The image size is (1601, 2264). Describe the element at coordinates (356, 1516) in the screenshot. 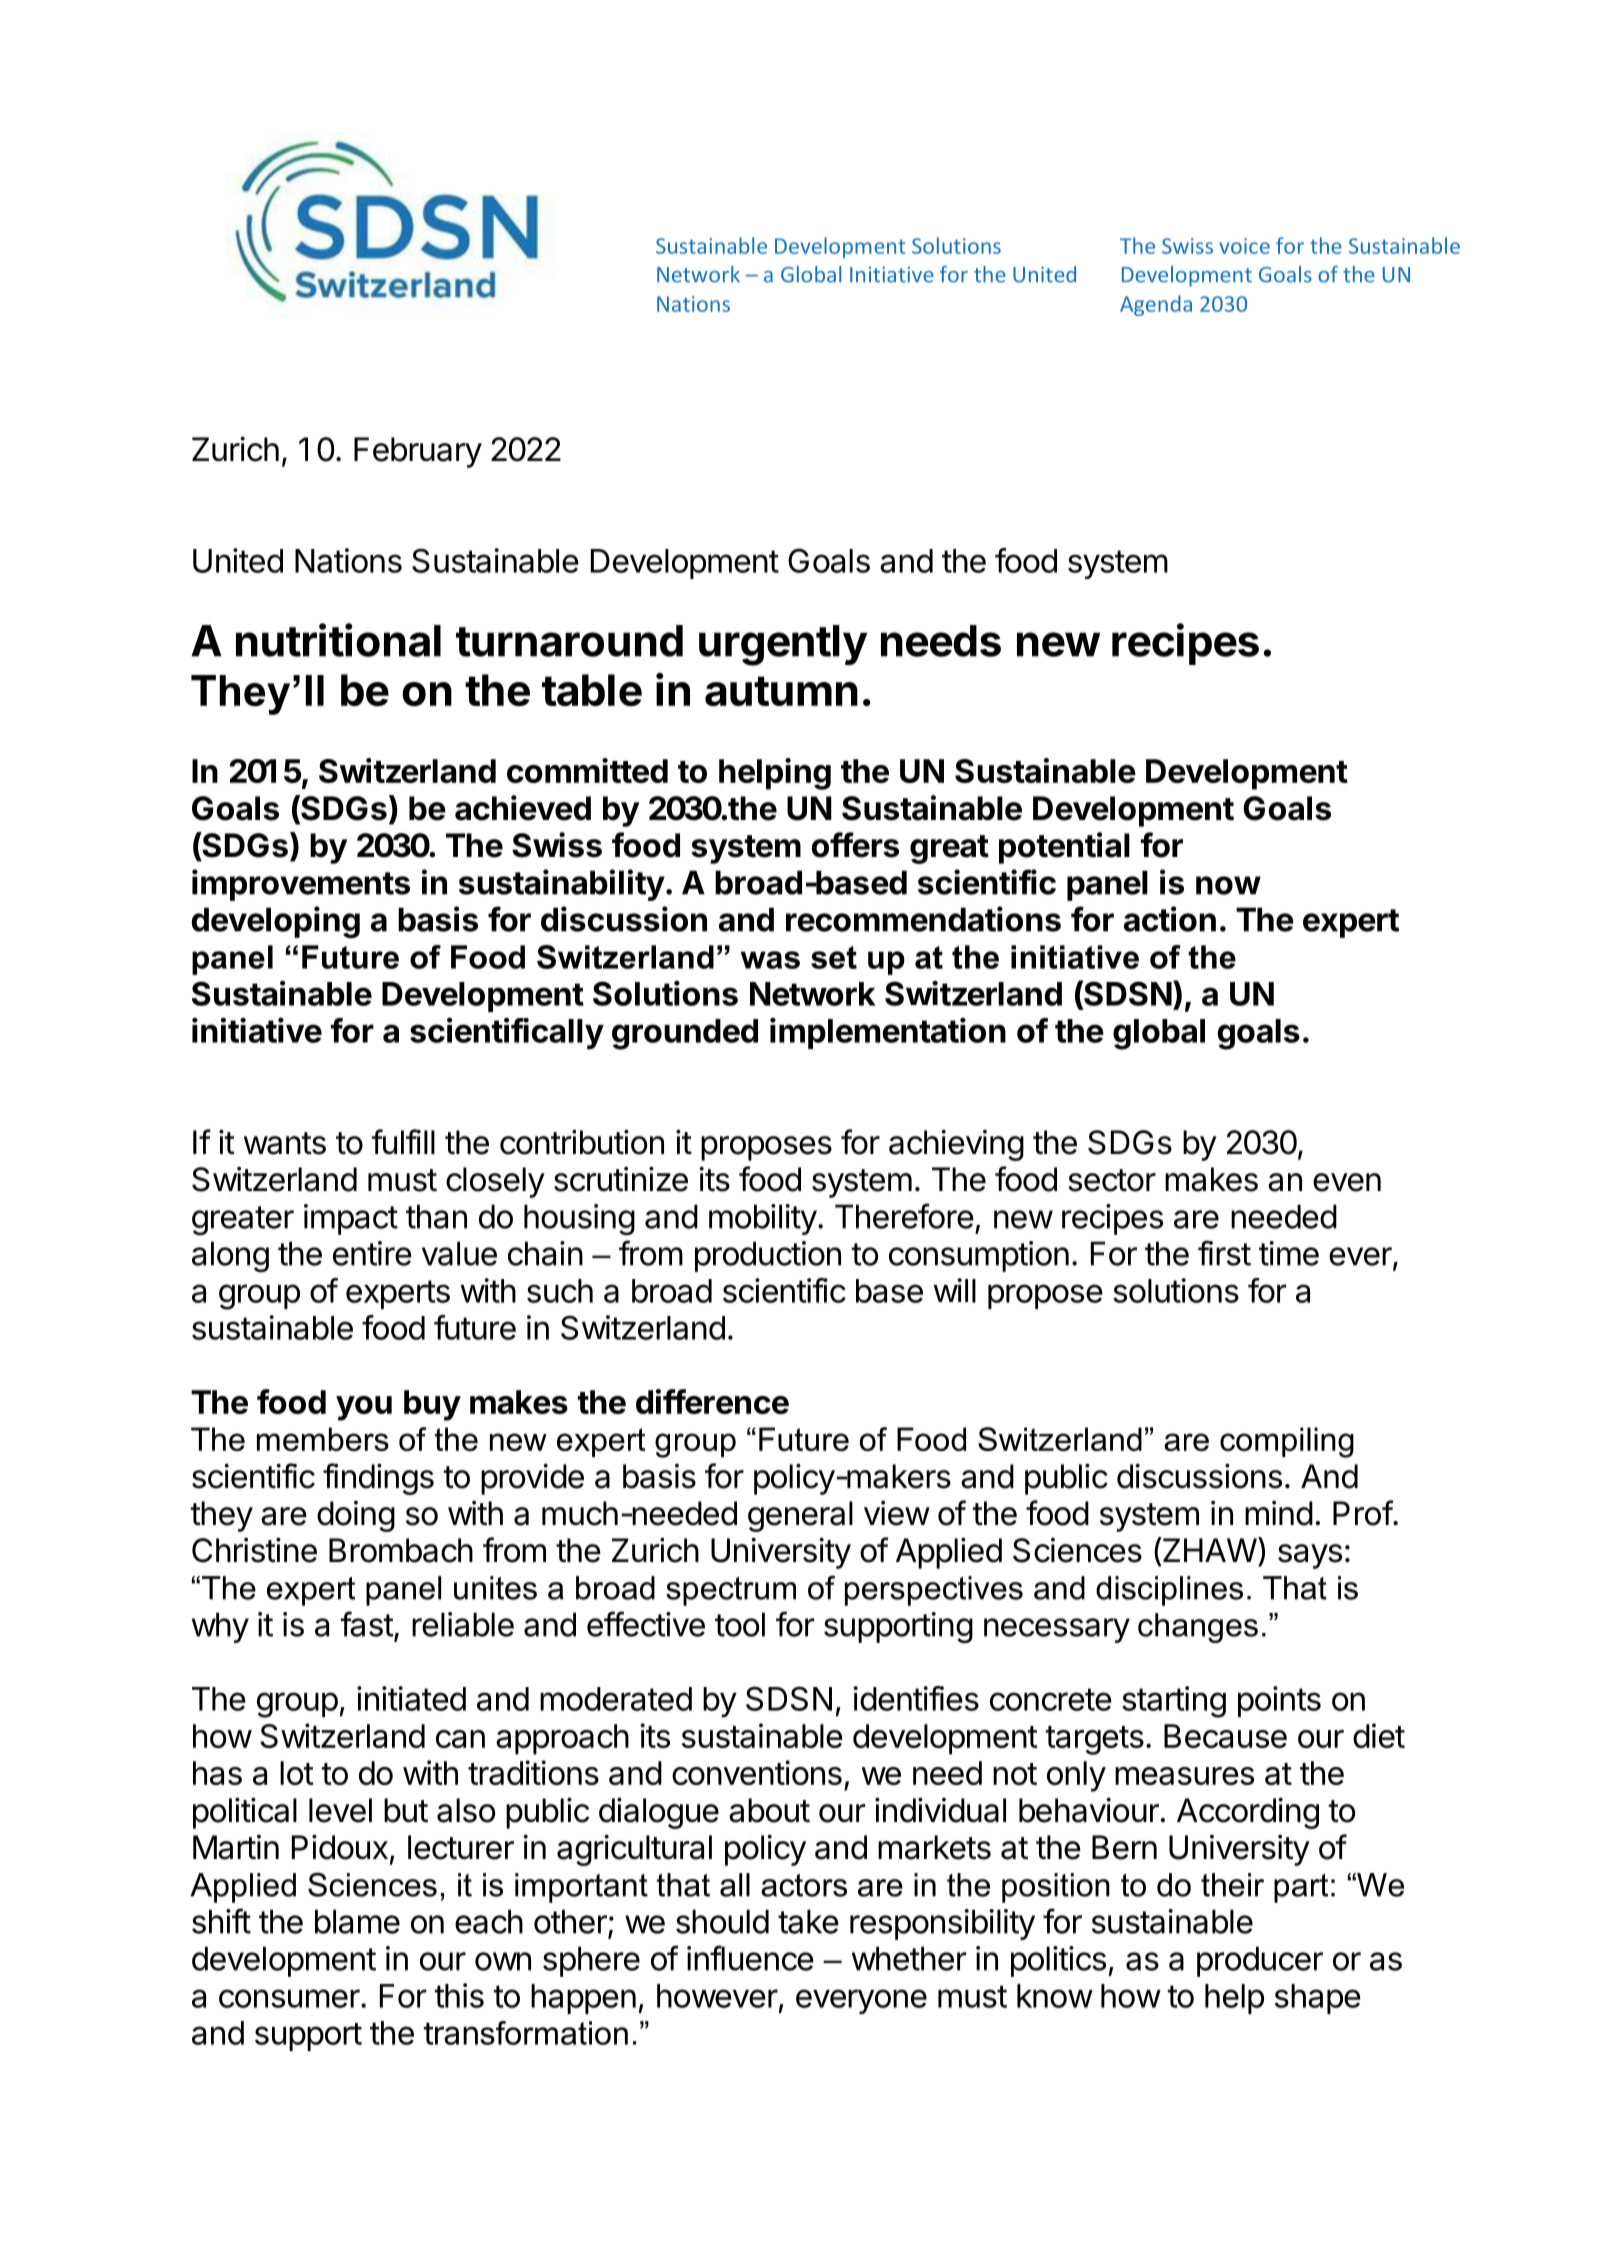

I see `doing` at that location.
